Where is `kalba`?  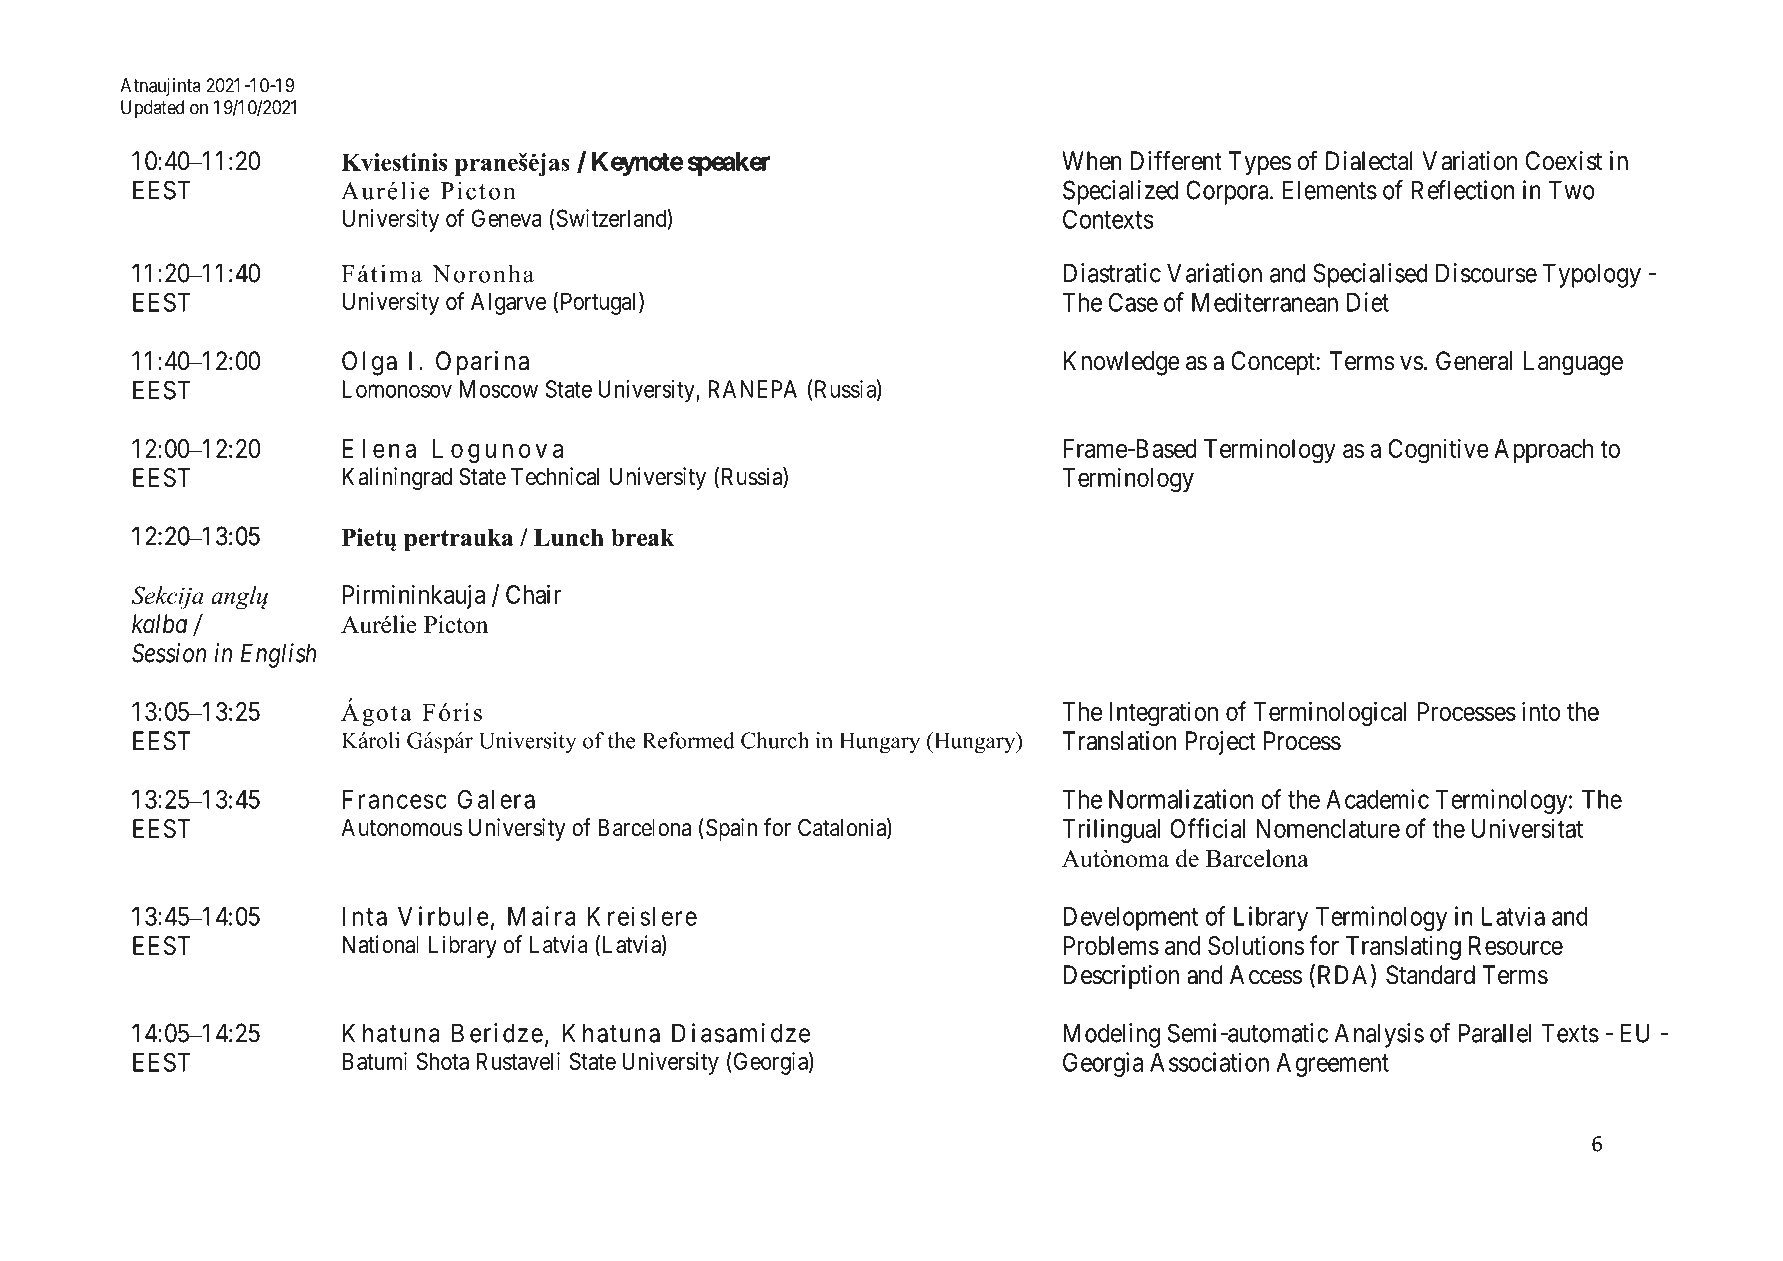 kalba is located at coordinates (159, 624).
